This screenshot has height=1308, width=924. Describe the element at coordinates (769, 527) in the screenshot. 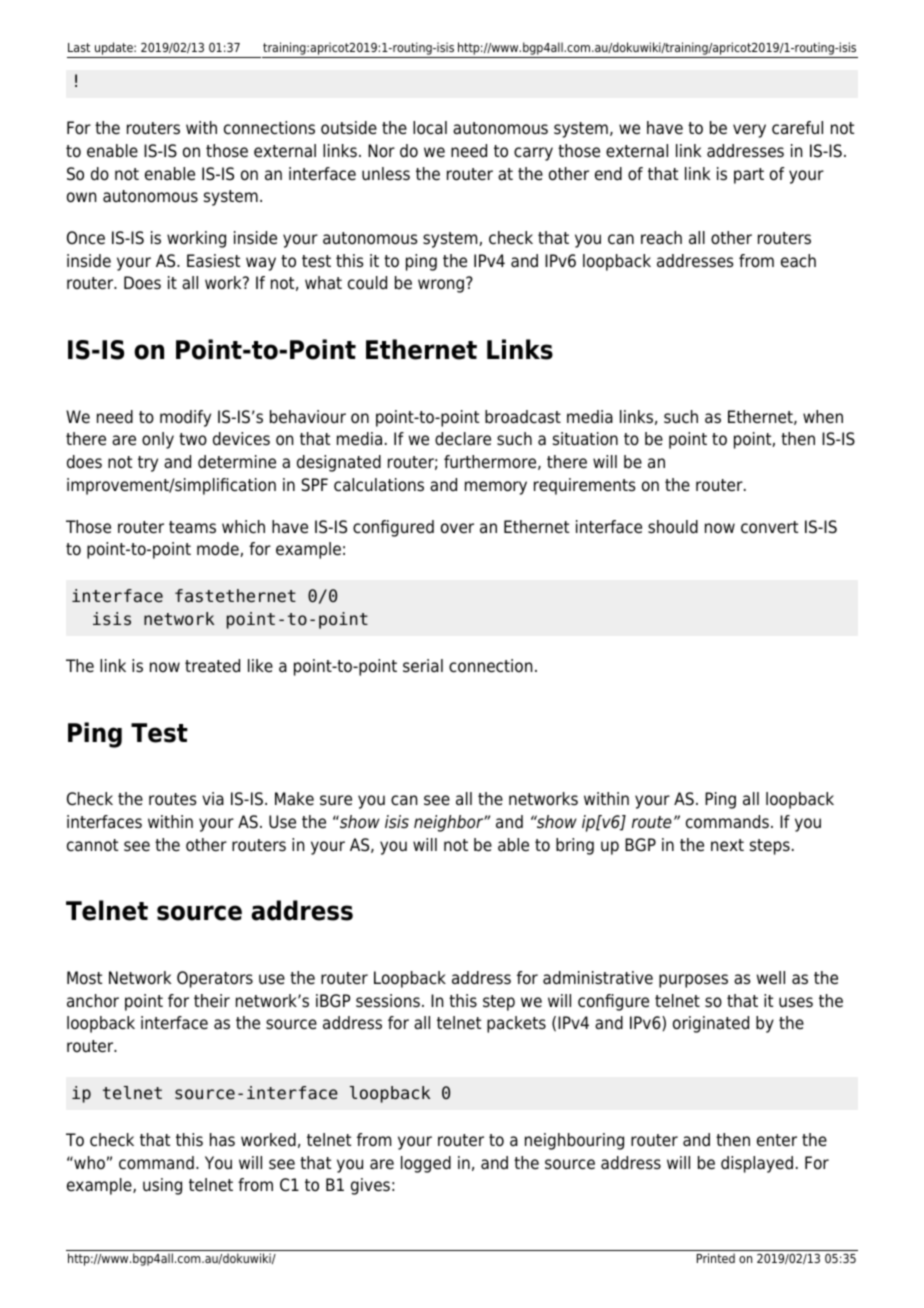

I see `convert` at that location.
